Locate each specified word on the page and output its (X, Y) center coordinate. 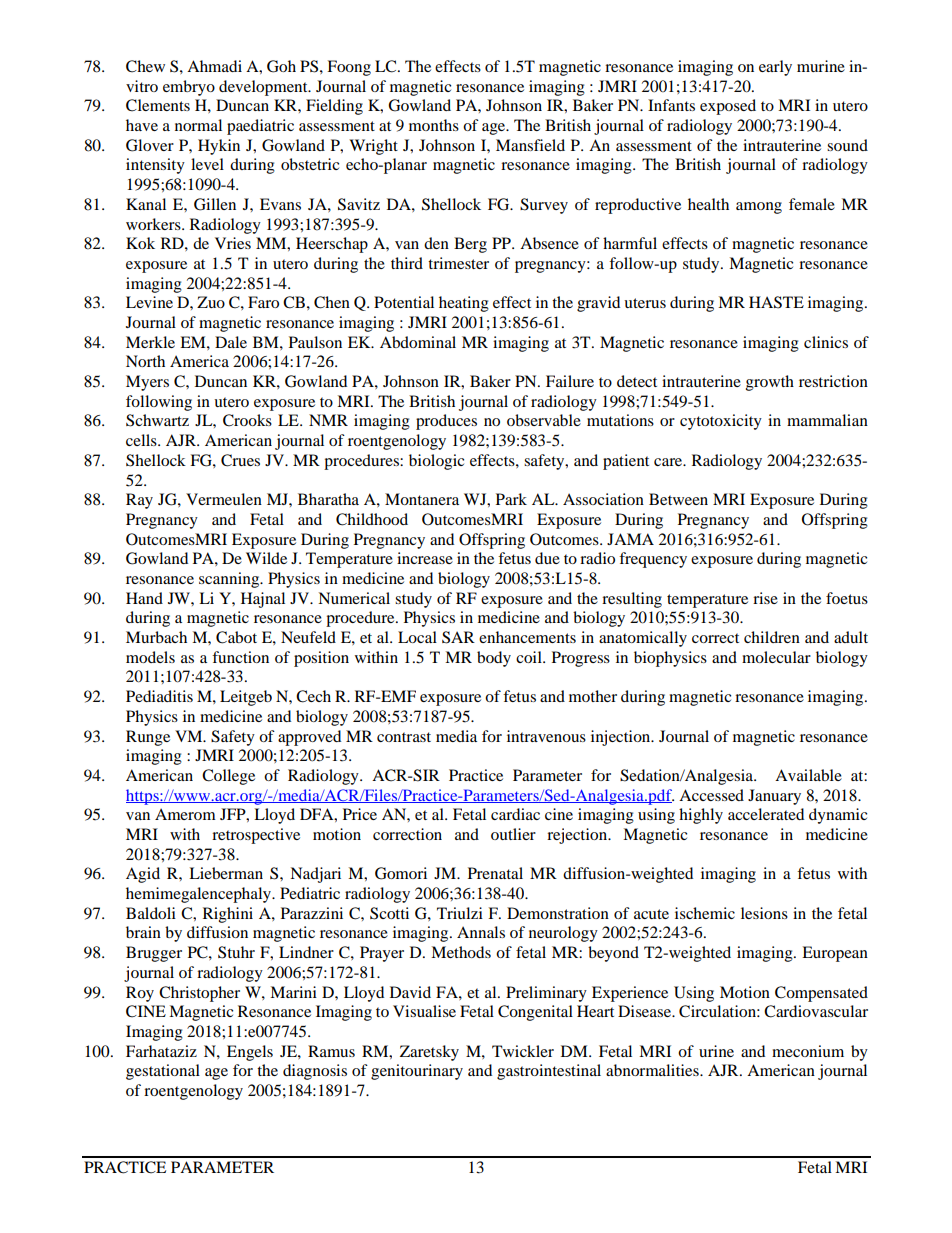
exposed (728, 107)
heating (464, 304)
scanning (230, 580)
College (228, 777)
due (547, 558)
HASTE (776, 302)
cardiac (515, 814)
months (434, 125)
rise (765, 598)
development (264, 88)
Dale (231, 342)
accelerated (766, 814)
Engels (250, 1053)
